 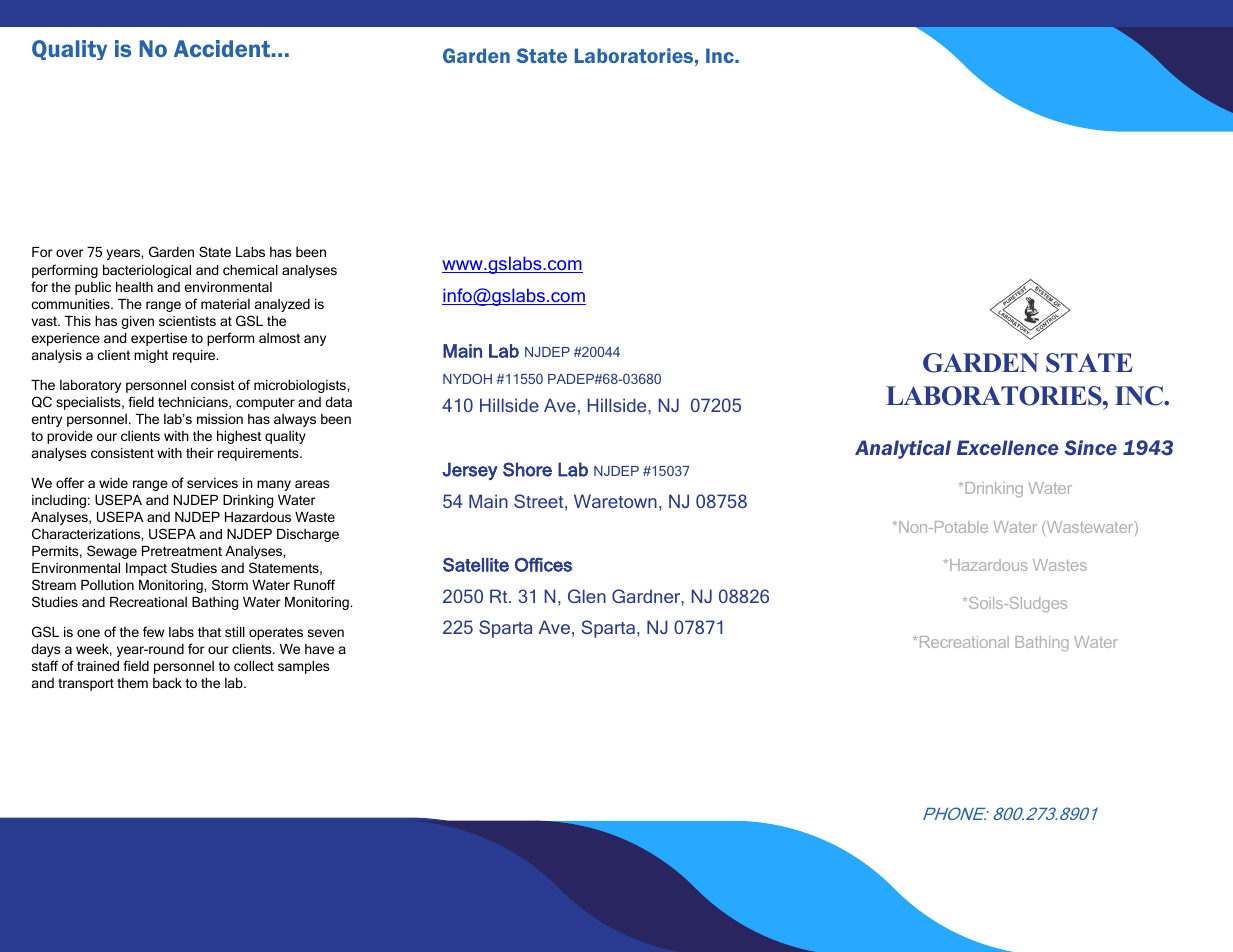 I want to click on Glen, so click(x=587, y=596).
